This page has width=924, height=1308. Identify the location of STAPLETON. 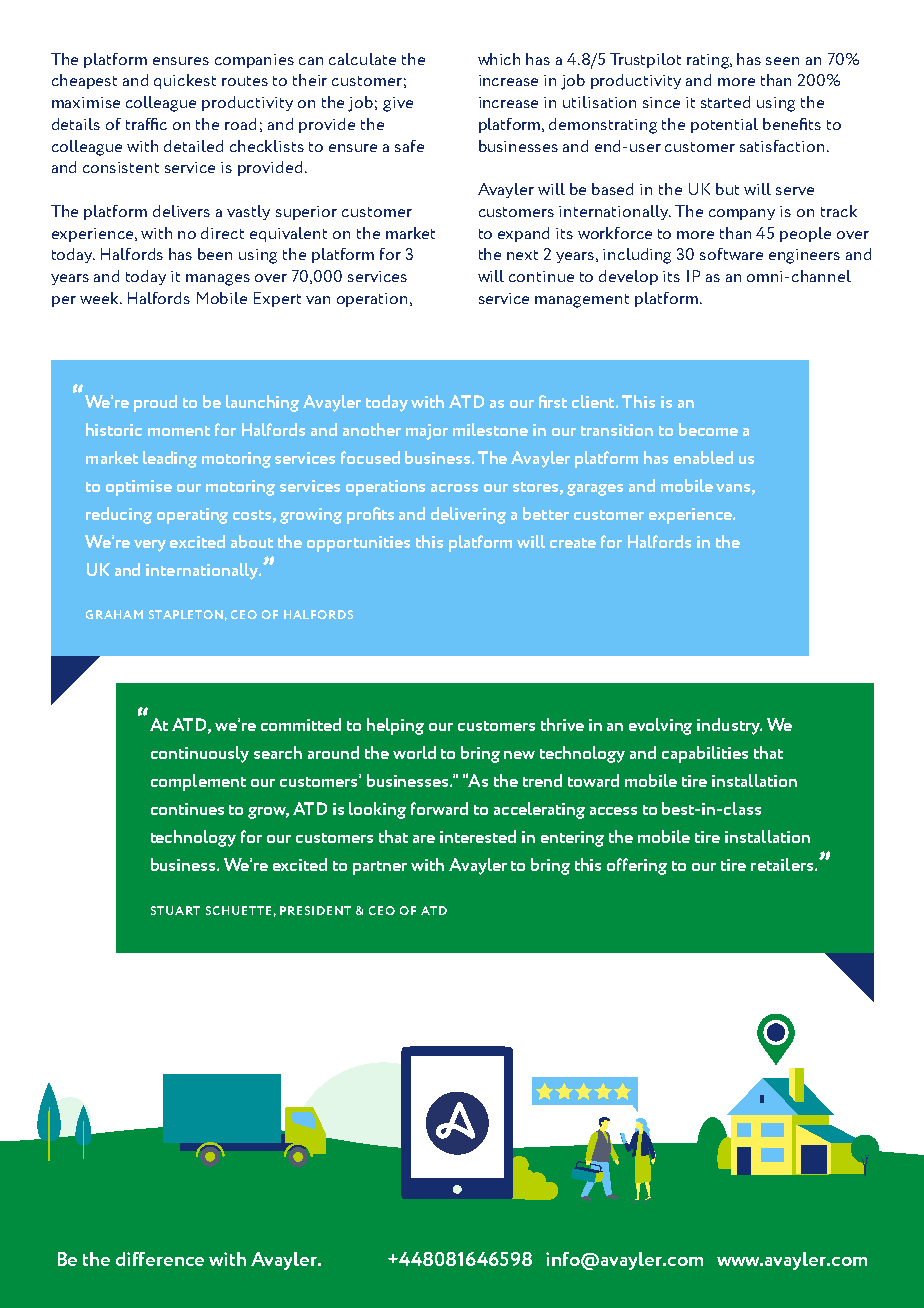
(186, 614).
